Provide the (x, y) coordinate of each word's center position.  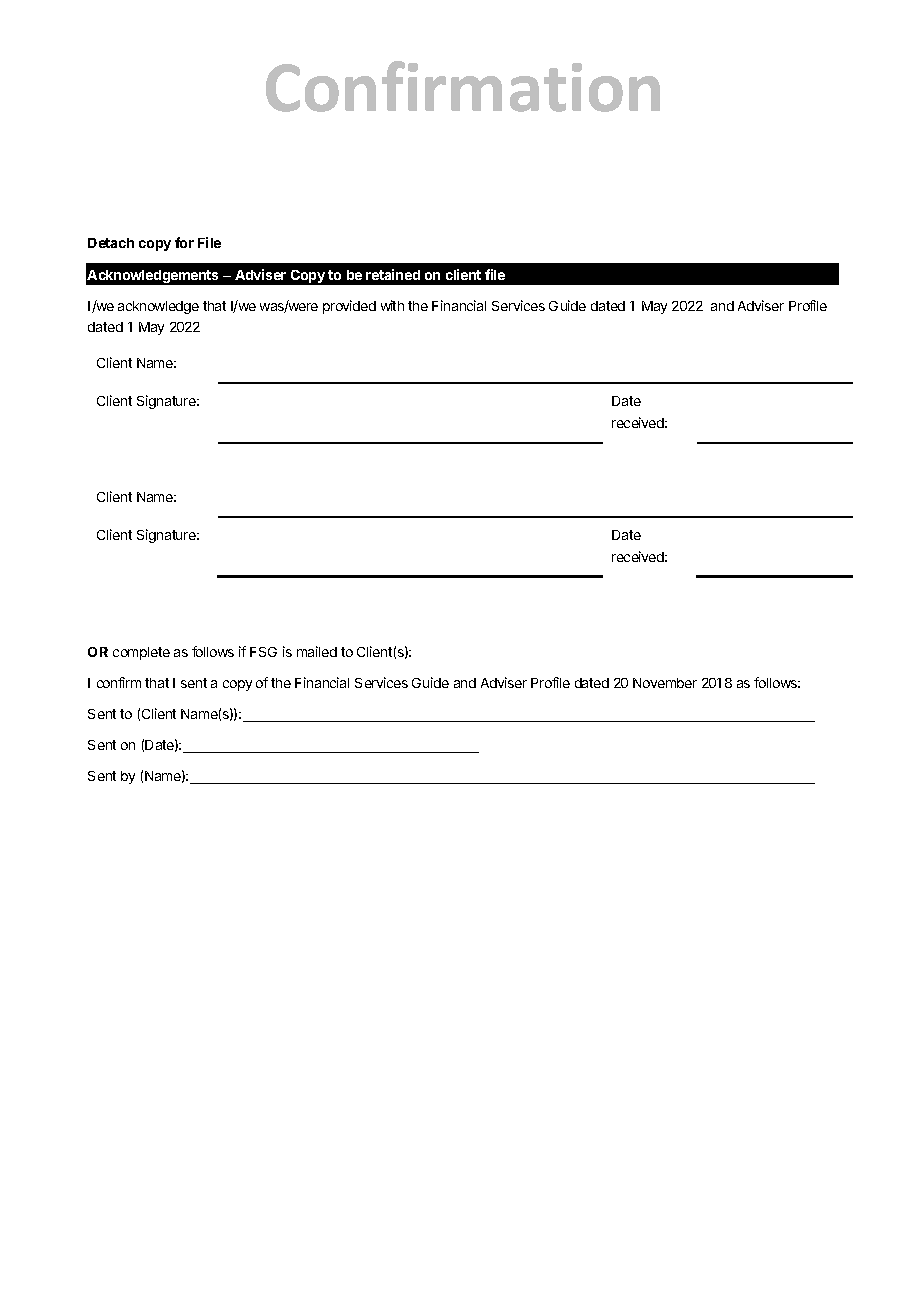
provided (349, 307)
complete (141, 653)
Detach (111, 243)
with (392, 305)
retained (393, 274)
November (665, 683)
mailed (317, 651)
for (184, 242)
